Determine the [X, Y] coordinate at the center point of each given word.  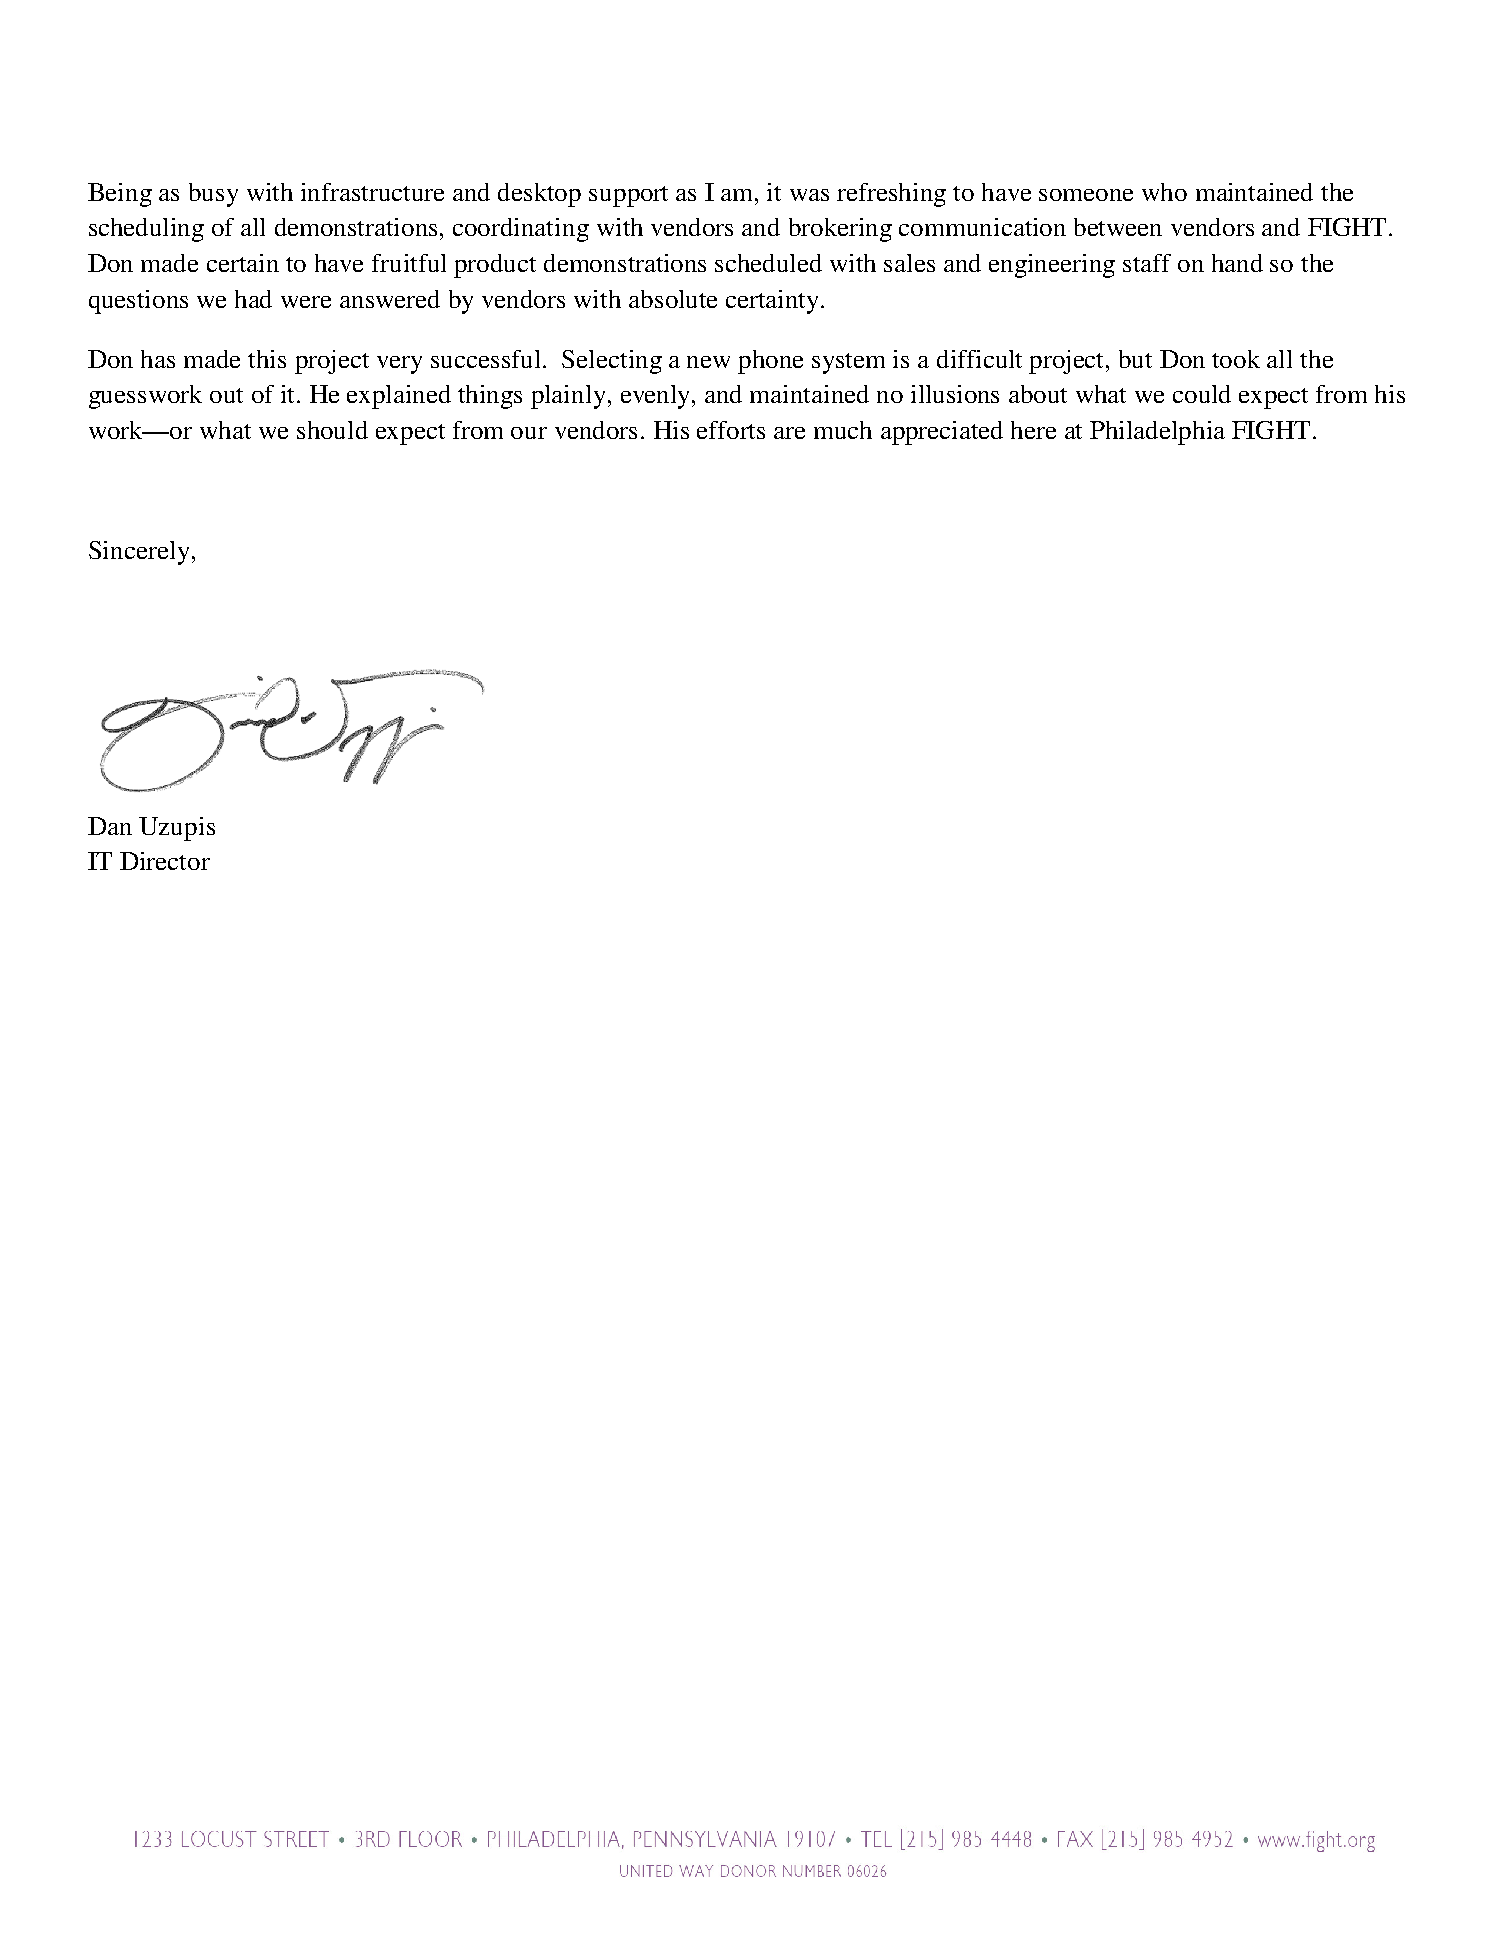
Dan [110, 826]
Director [165, 861]
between [1118, 227]
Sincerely [139, 553]
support [628, 196]
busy [213, 195]
